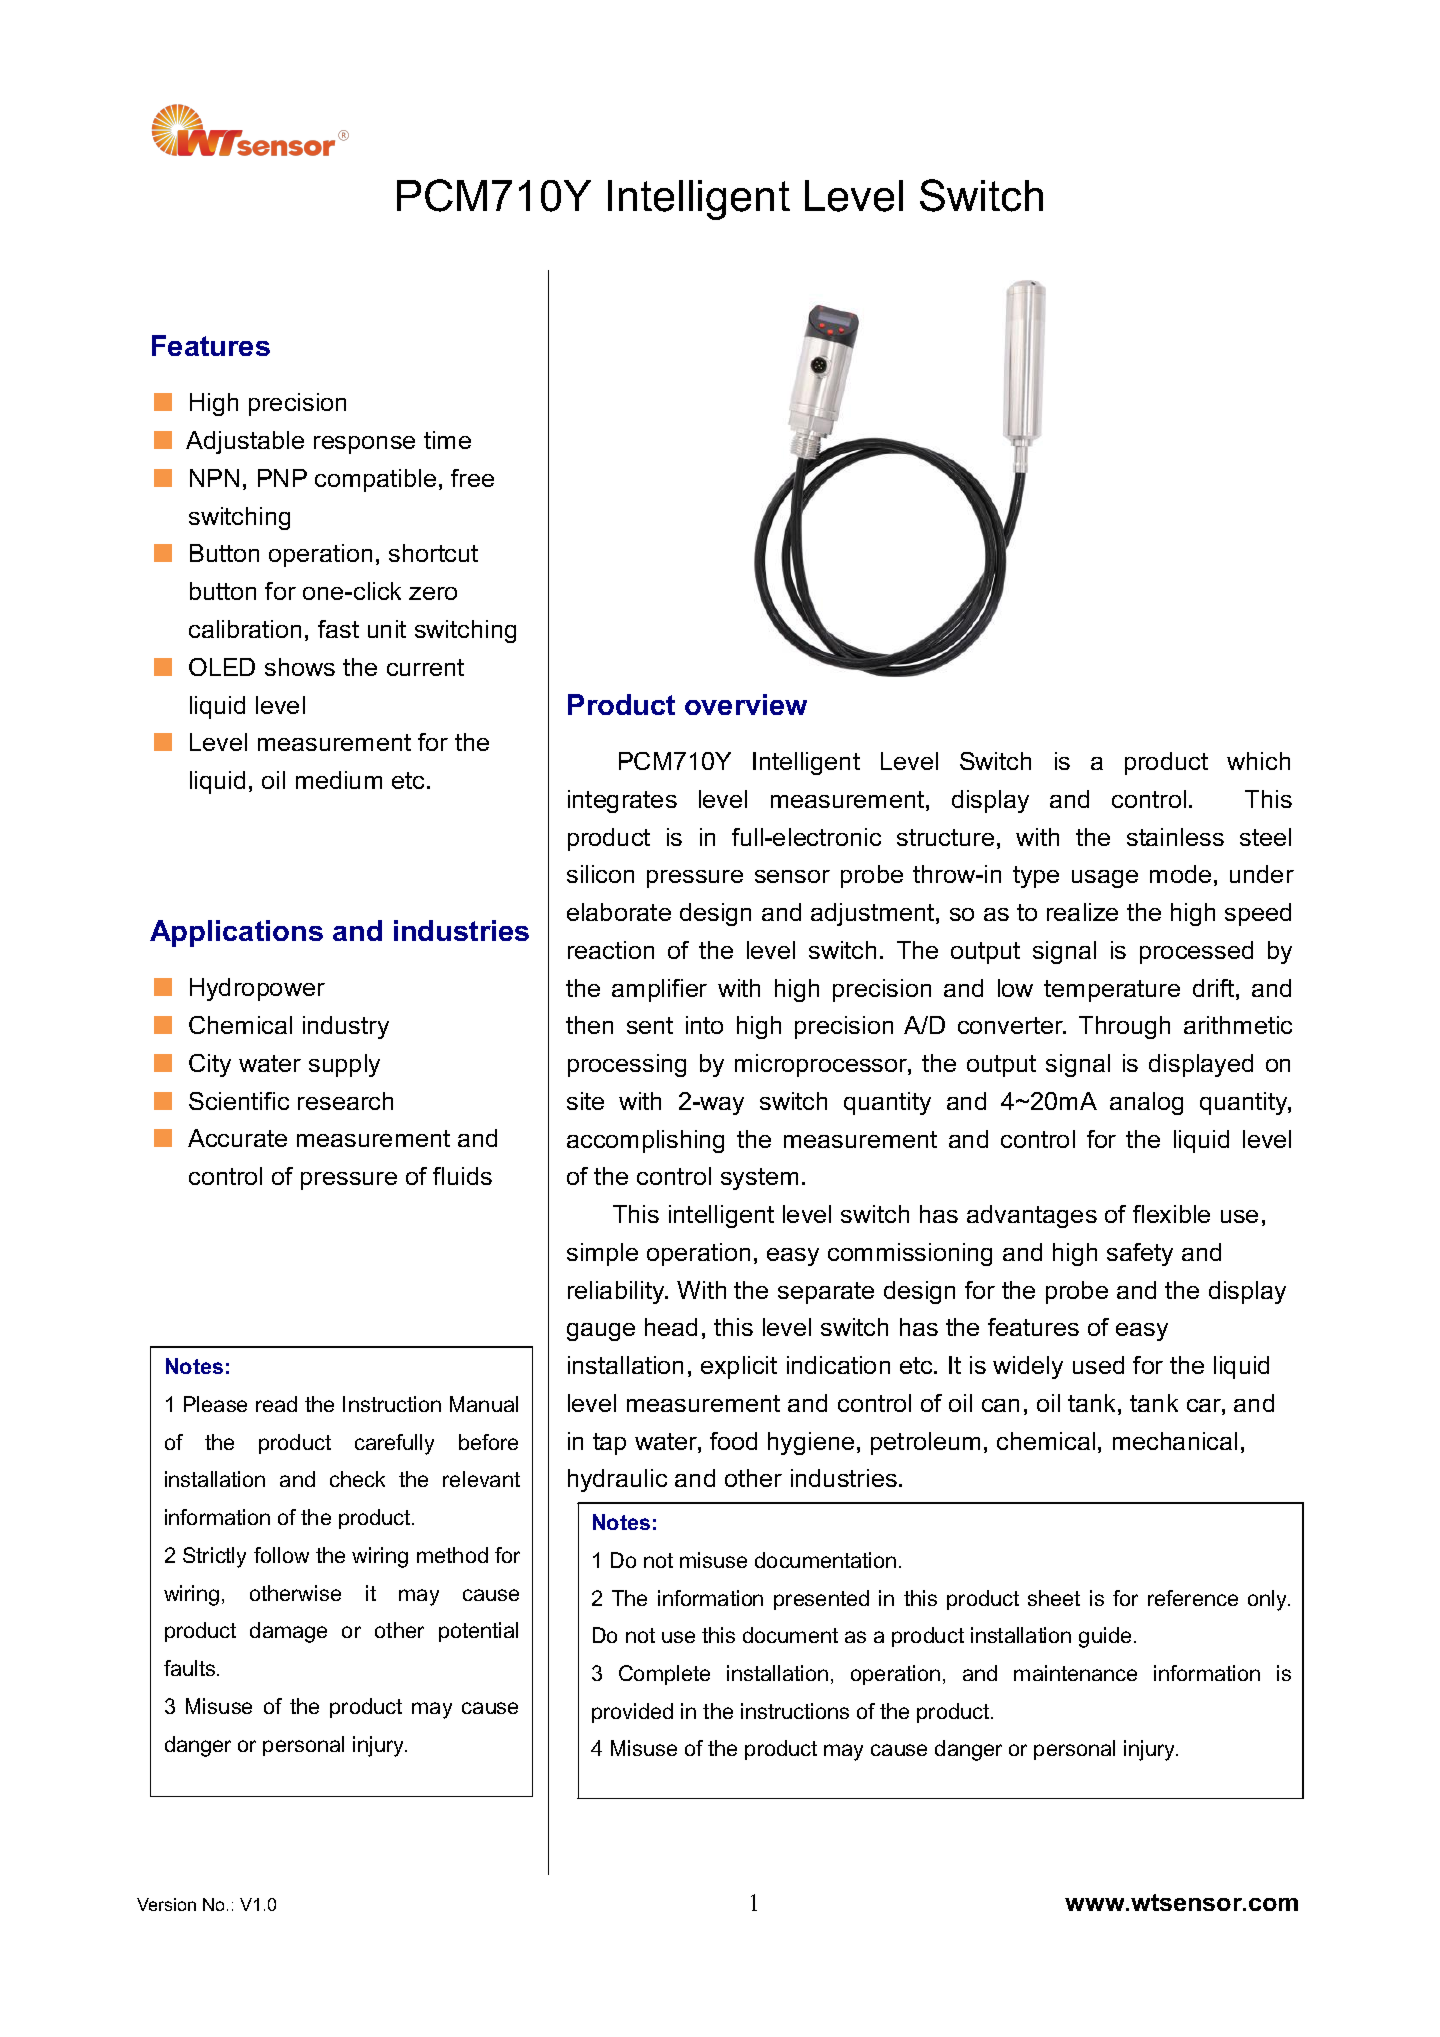 This page has height=2037, width=1440. Describe the element at coordinates (1171, 1214) in the page. I see `flexible` at that location.
